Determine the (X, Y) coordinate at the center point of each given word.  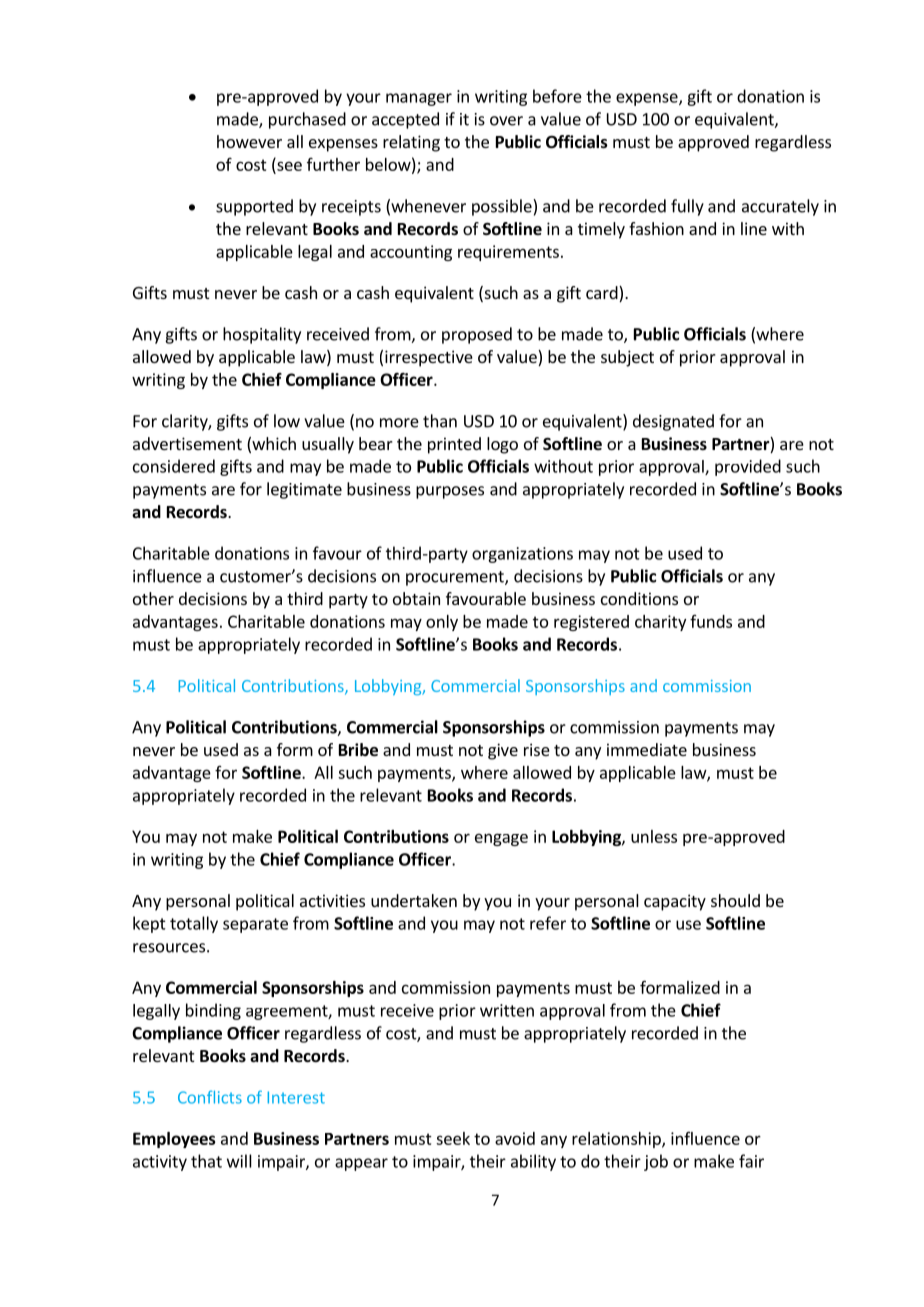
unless (654, 836)
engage (501, 839)
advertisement (187, 443)
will (239, 1161)
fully (687, 207)
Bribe (358, 750)
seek (453, 1138)
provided (748, 467)
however (249, 141)
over (506, 121)
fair (751, 1161)
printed (454, 445)
